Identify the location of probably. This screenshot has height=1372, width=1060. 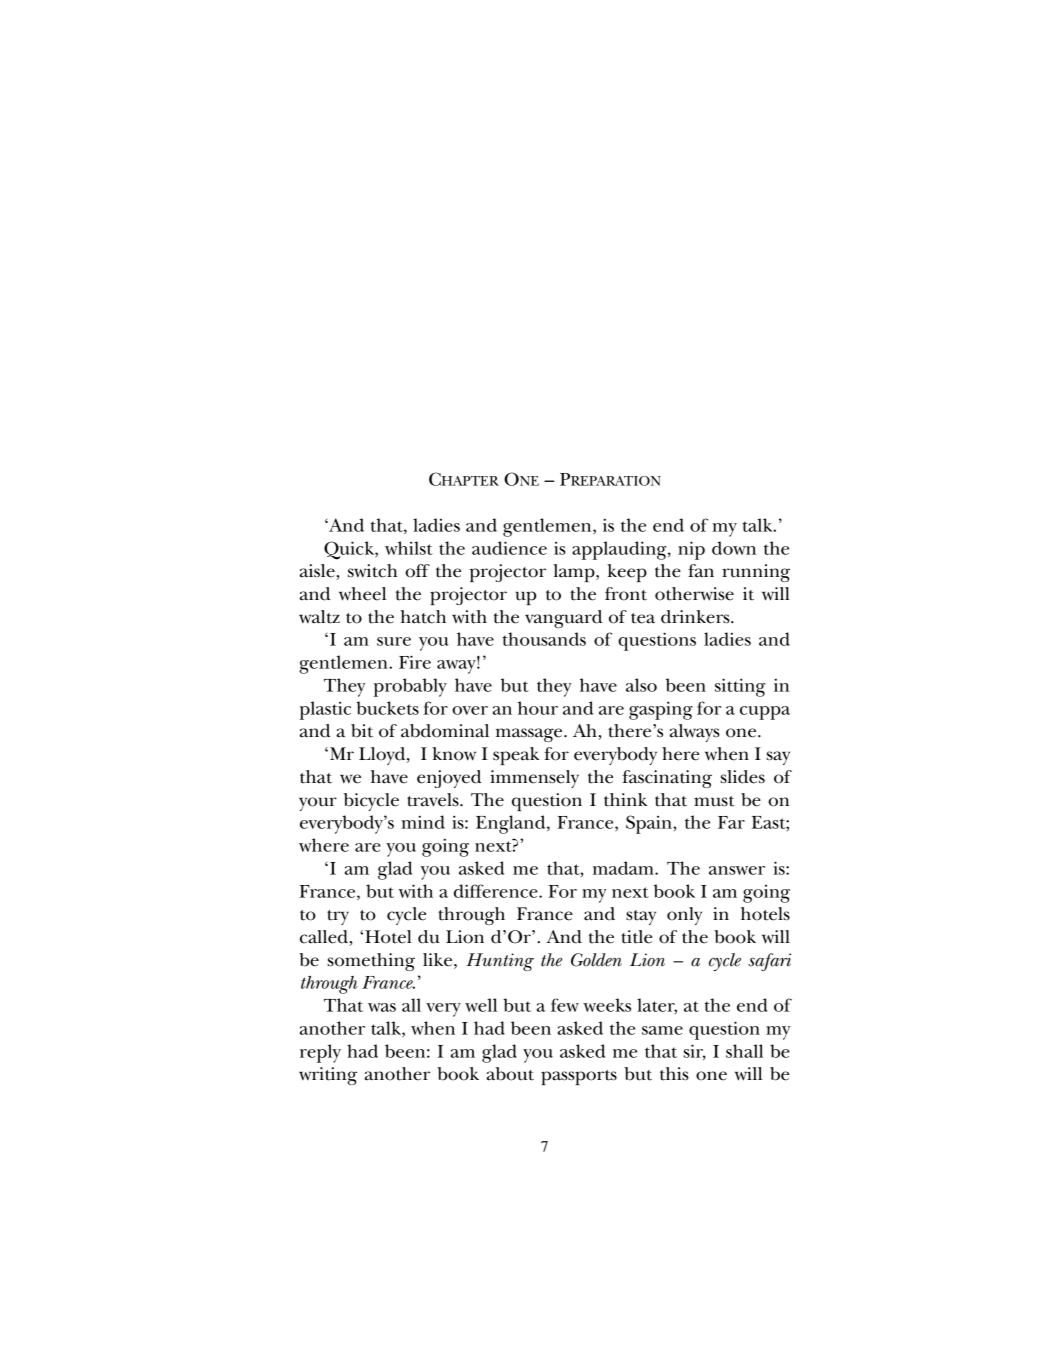
(410, 687).
